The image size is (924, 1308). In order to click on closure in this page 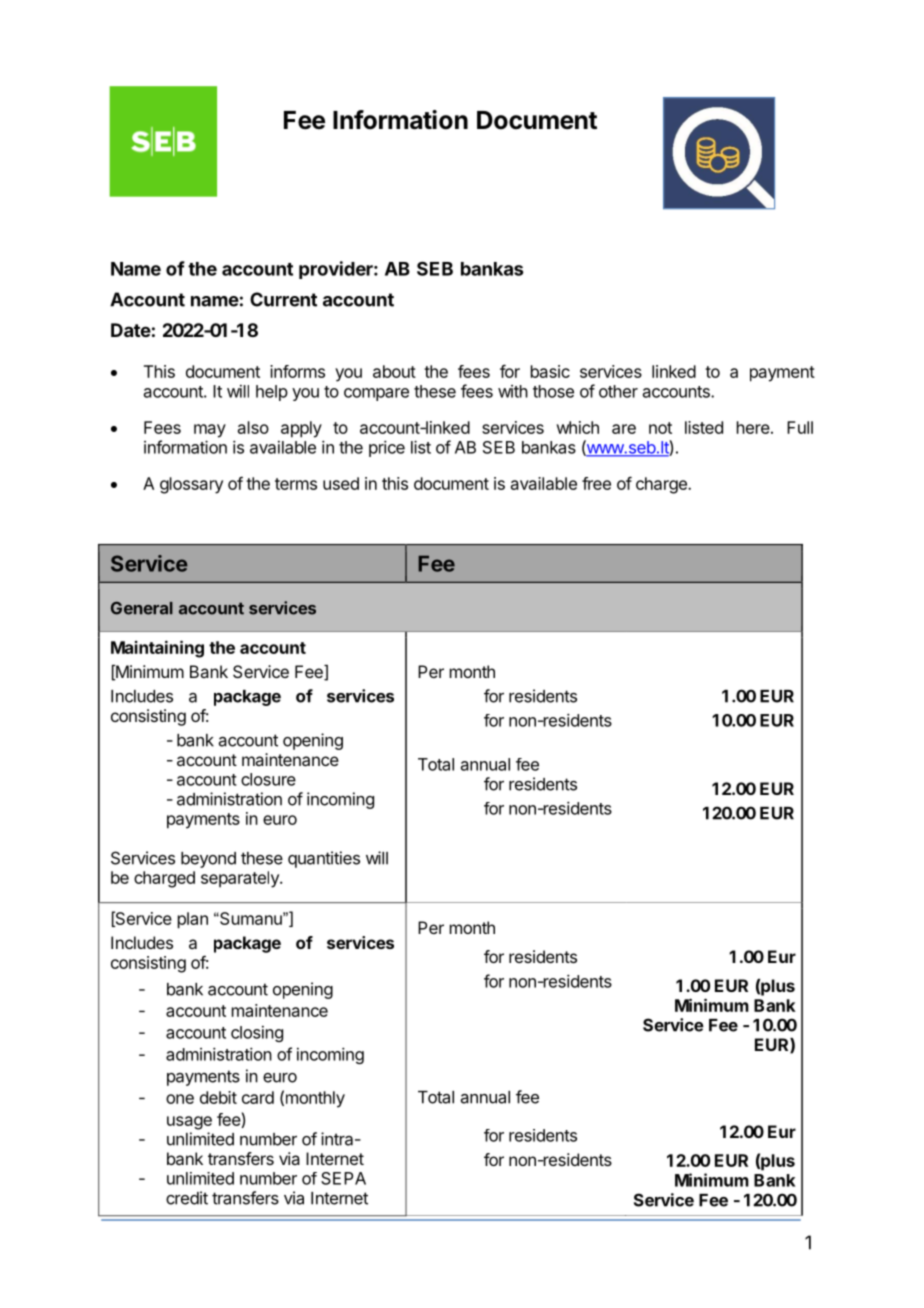, I will do `click(268, 779)`.
